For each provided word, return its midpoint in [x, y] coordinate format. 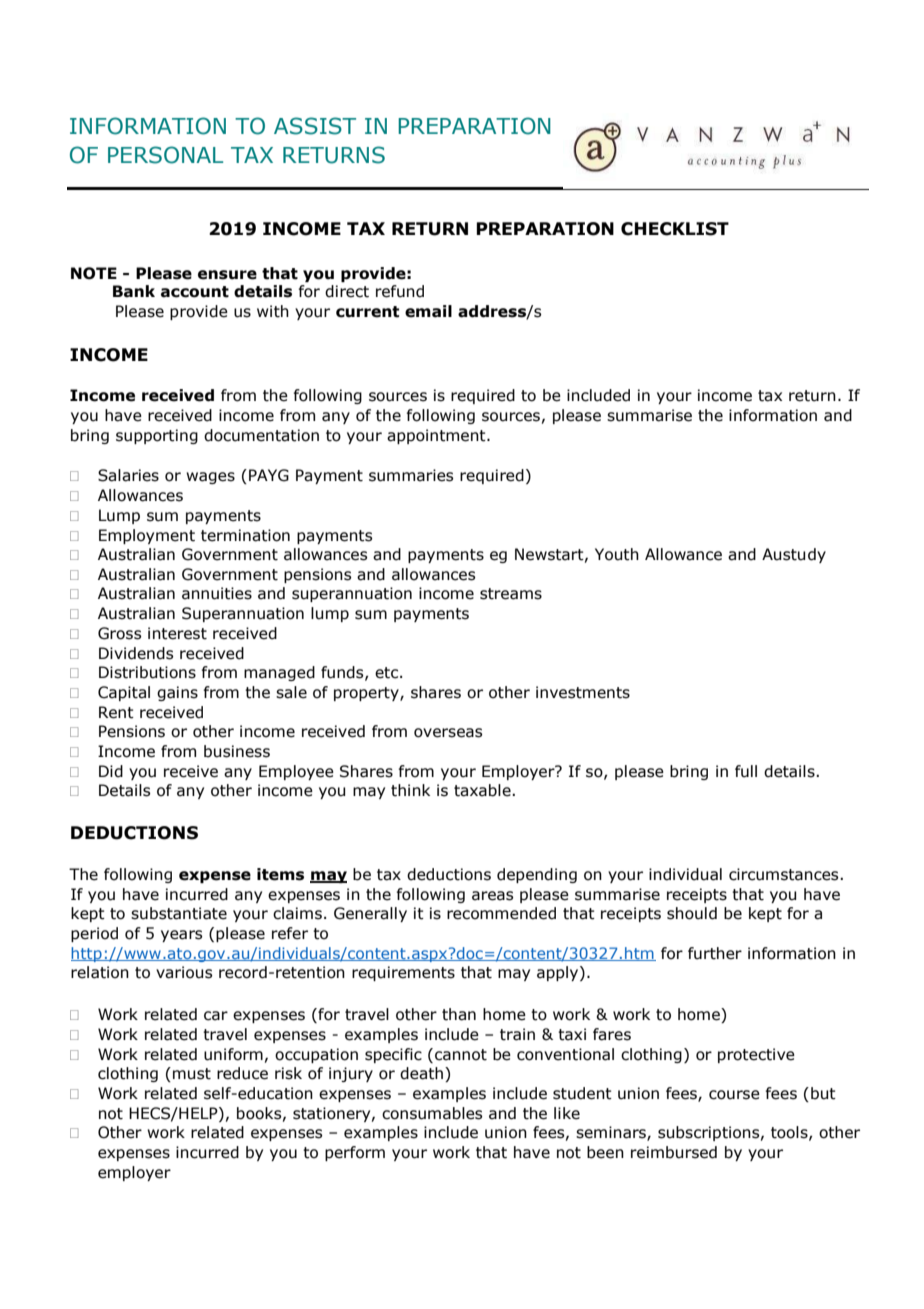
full [746, 771]
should [692, 913]
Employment [147, 536]
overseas [448, 733]
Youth [617, 554]
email [428, 311]
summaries [411, 475]
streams [511, 594]
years [181, 936]
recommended [501, 913]
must [192, 1074]
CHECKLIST [675, 229]
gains [177, 693]
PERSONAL [165, 155]
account [195, 292]
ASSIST [315, 126]
